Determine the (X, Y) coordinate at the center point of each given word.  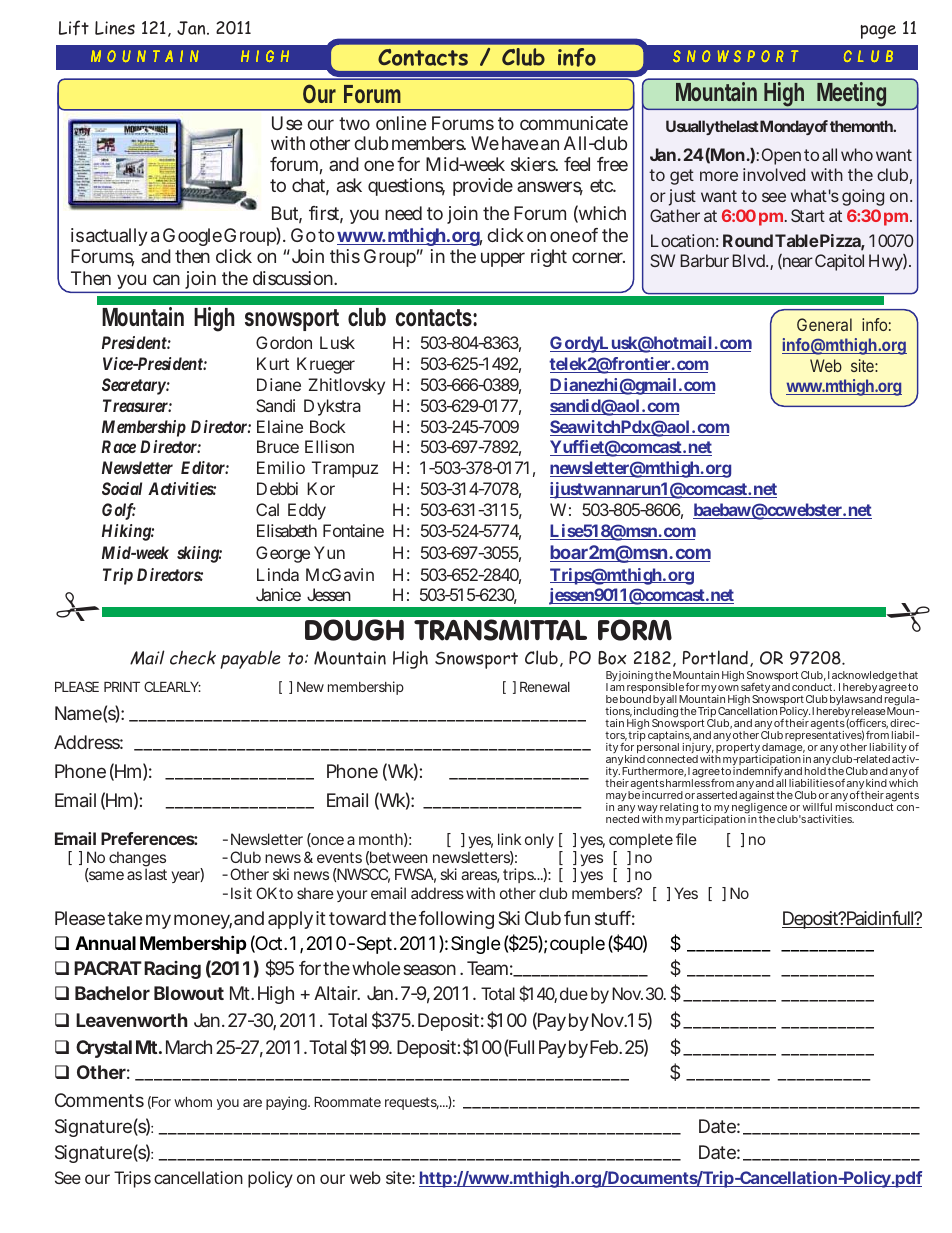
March (189, 1047)
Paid (862, 919)
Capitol (839, 262)
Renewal (545, 687)
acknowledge (864, 677)
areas (480, 877)
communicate (574, 123)
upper (503, 259)
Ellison (329, 446)
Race (119, 446)
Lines (115, 28)
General (824, 324)
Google (192, 239)
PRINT (122, 687)
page (878, 32)
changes (137, 860)
